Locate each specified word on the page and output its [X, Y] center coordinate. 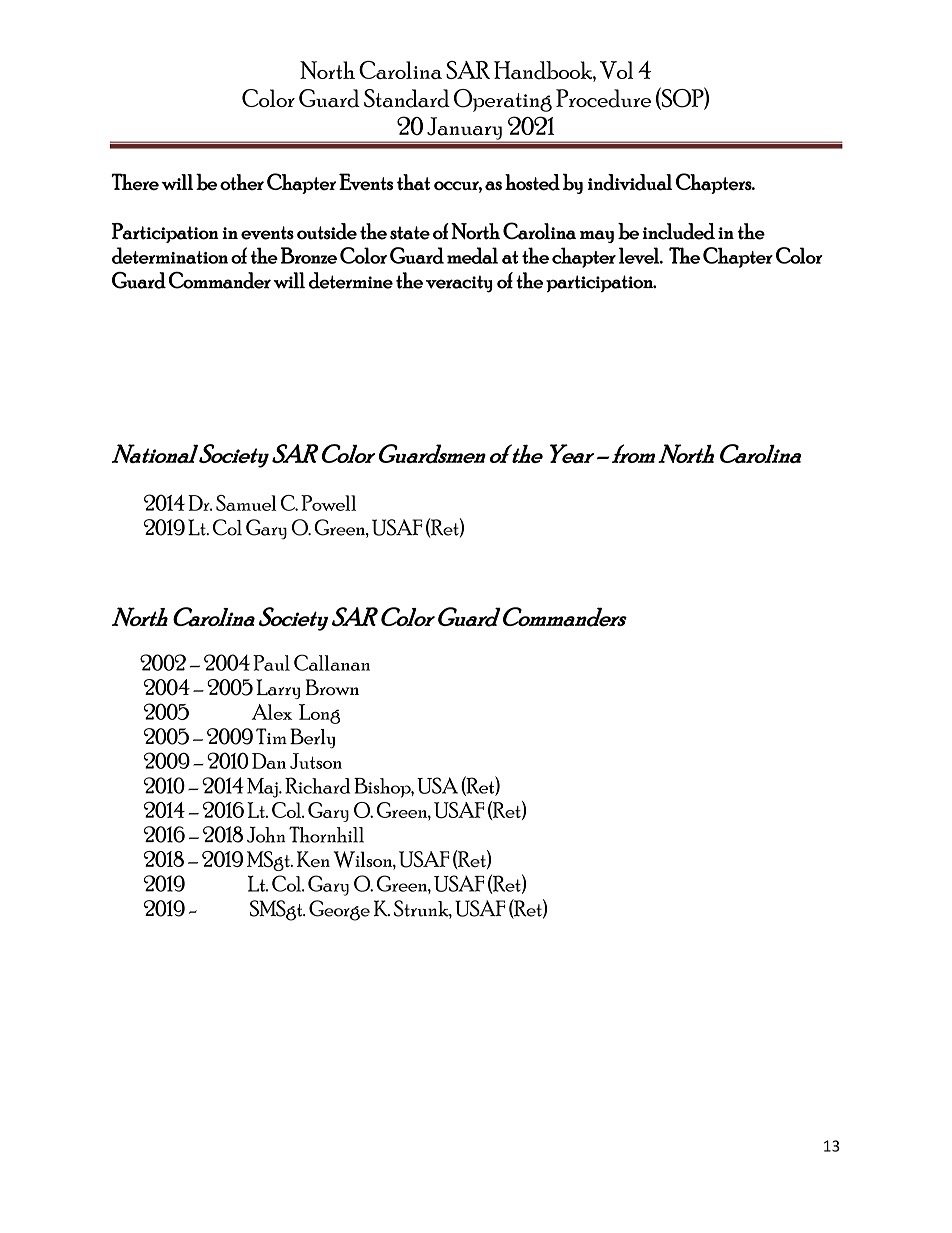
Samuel [246, 503]
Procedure [603, 98]
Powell [328, 503]
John [266, 834]
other [242, 182]
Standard [407, 98]
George [339, 910]
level [640, 255]
